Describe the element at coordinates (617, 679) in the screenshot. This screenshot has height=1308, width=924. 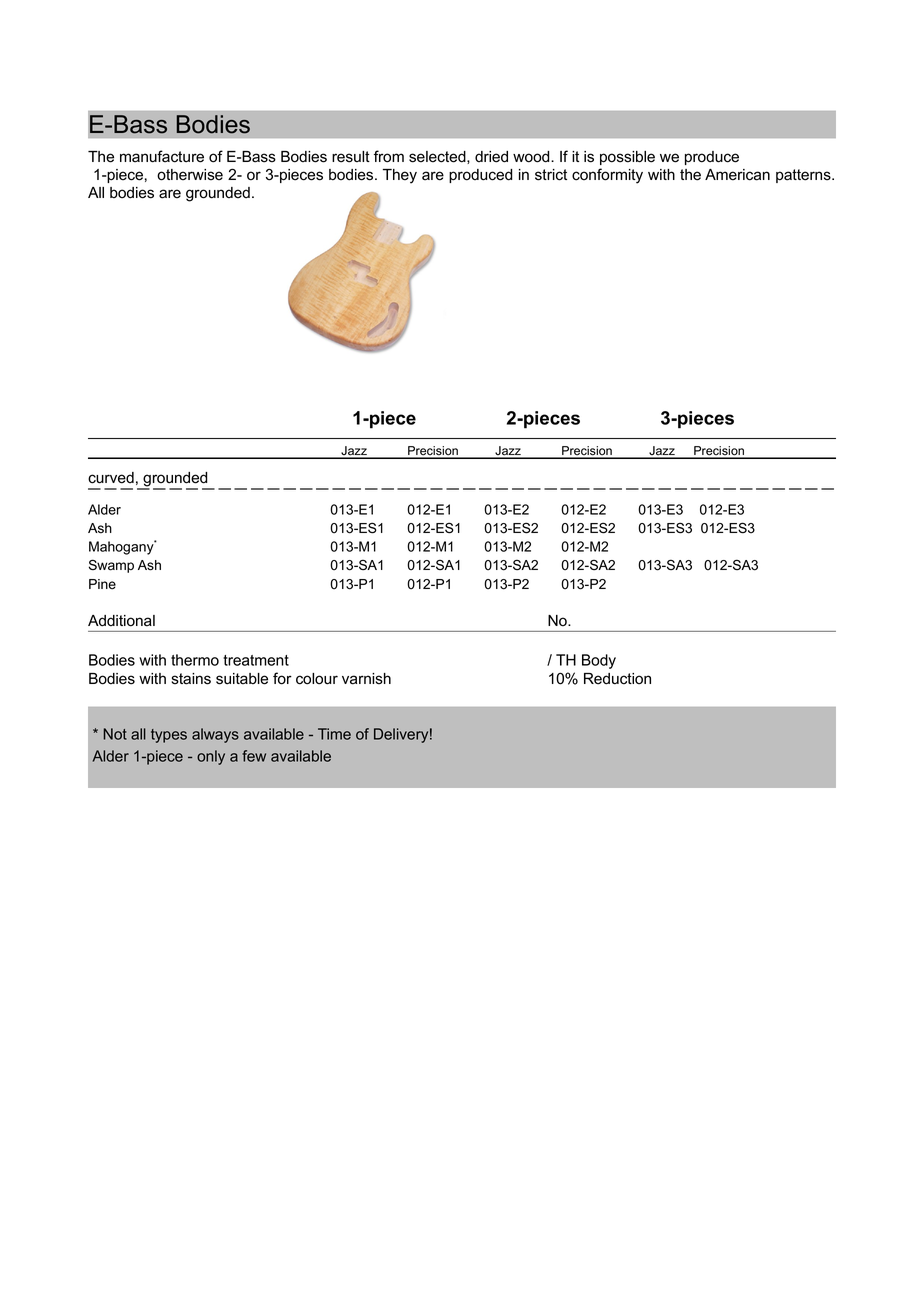
I see `Reduction` at that location.
